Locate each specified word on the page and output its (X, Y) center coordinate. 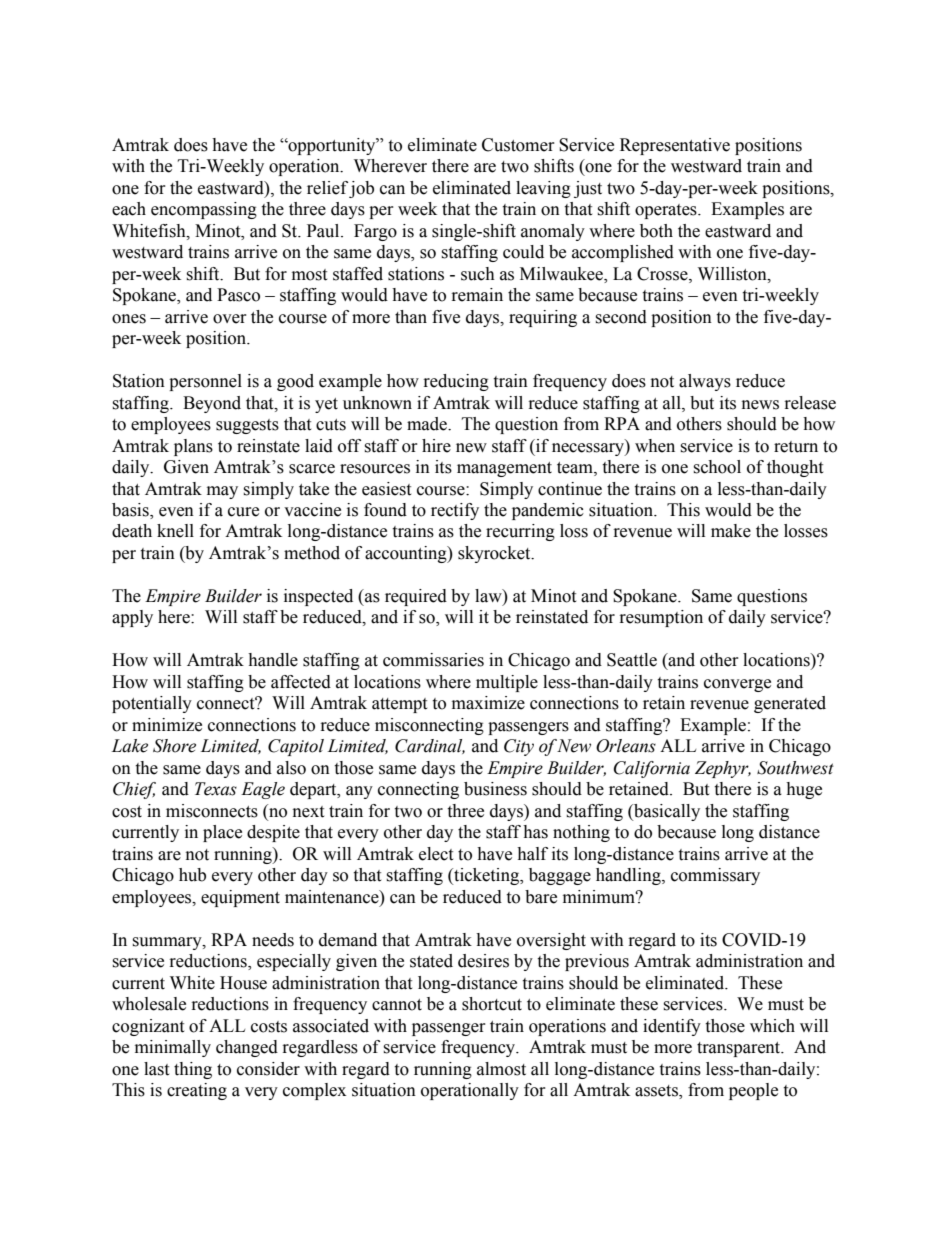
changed (247, 1048)
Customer (518, 145)
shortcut (492, 1004)
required (416, 597)
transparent (740, 1049)
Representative (675, 146)
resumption (661, 618)
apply (132, 618)
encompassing (204, 210)
